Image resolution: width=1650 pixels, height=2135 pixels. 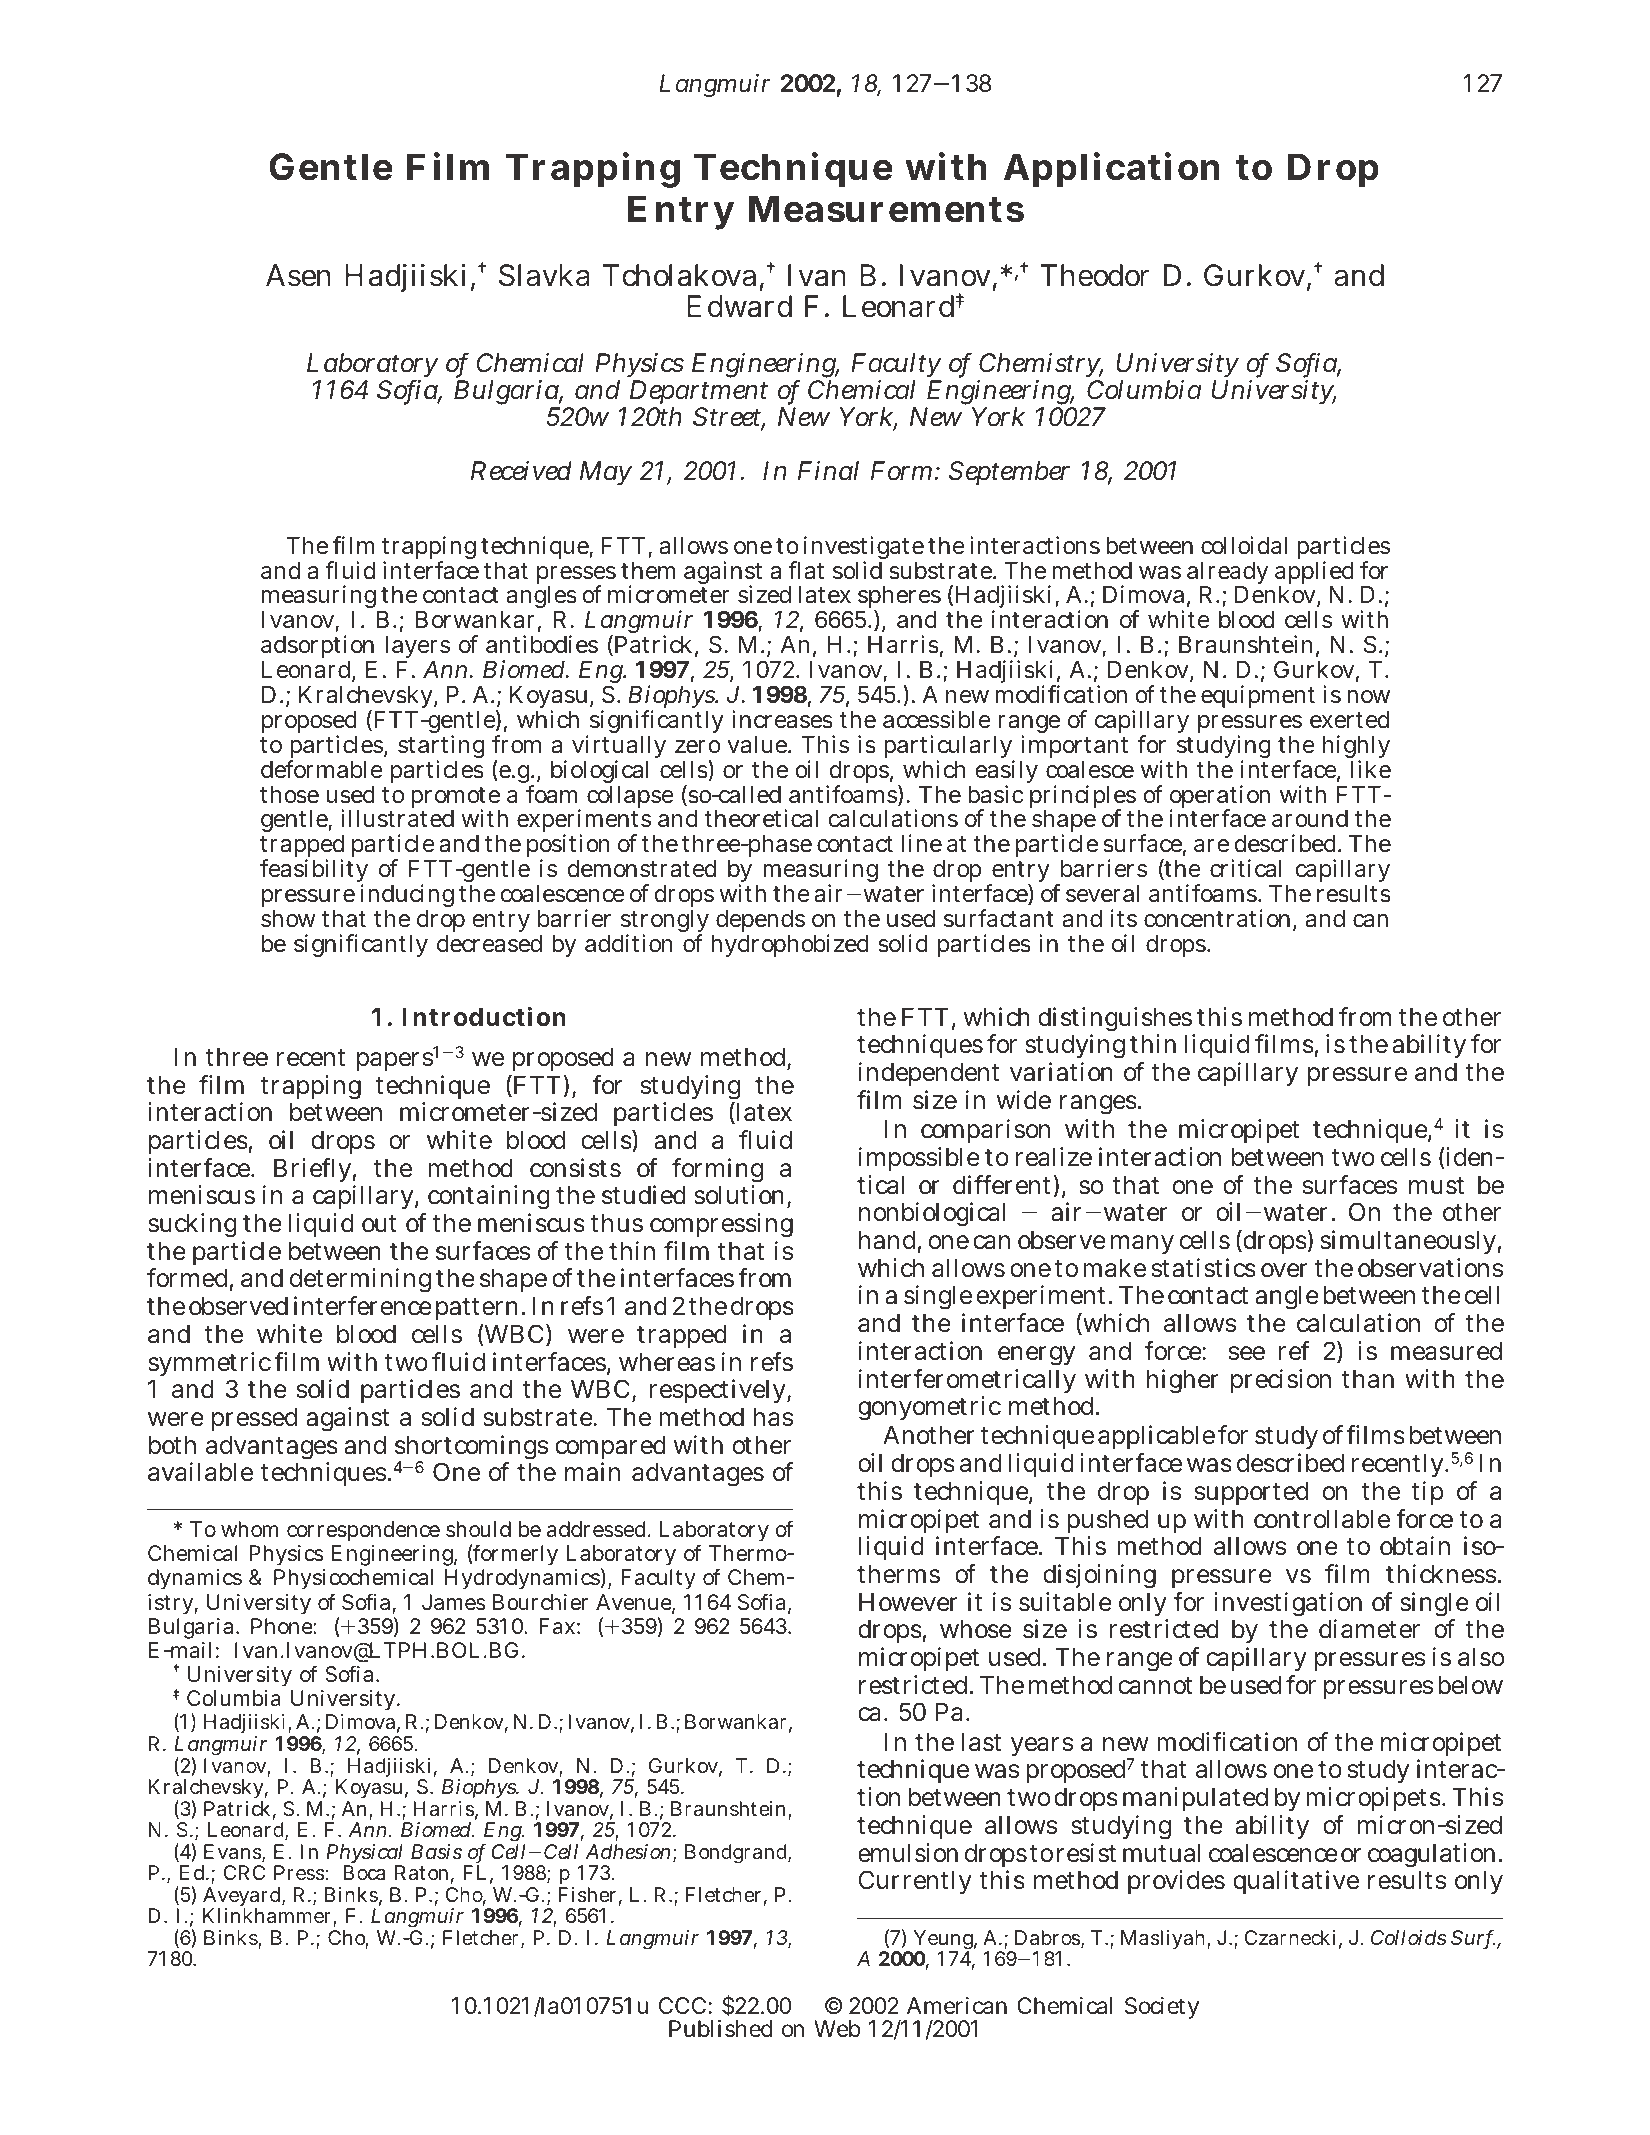 I want to click on line, so click(x=921, y=843).
